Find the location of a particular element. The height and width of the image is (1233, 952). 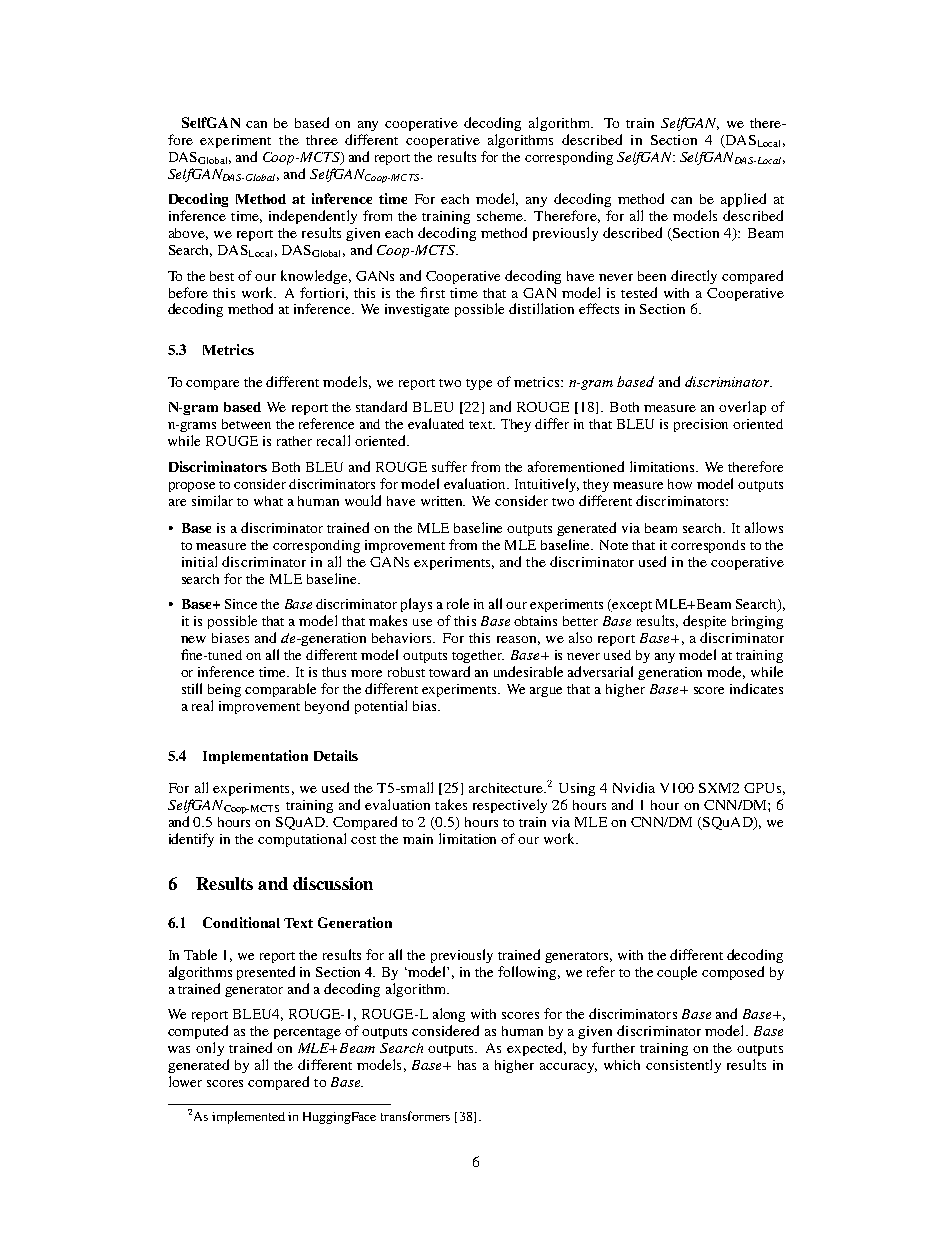

role is located at coordinates (458, 603).
